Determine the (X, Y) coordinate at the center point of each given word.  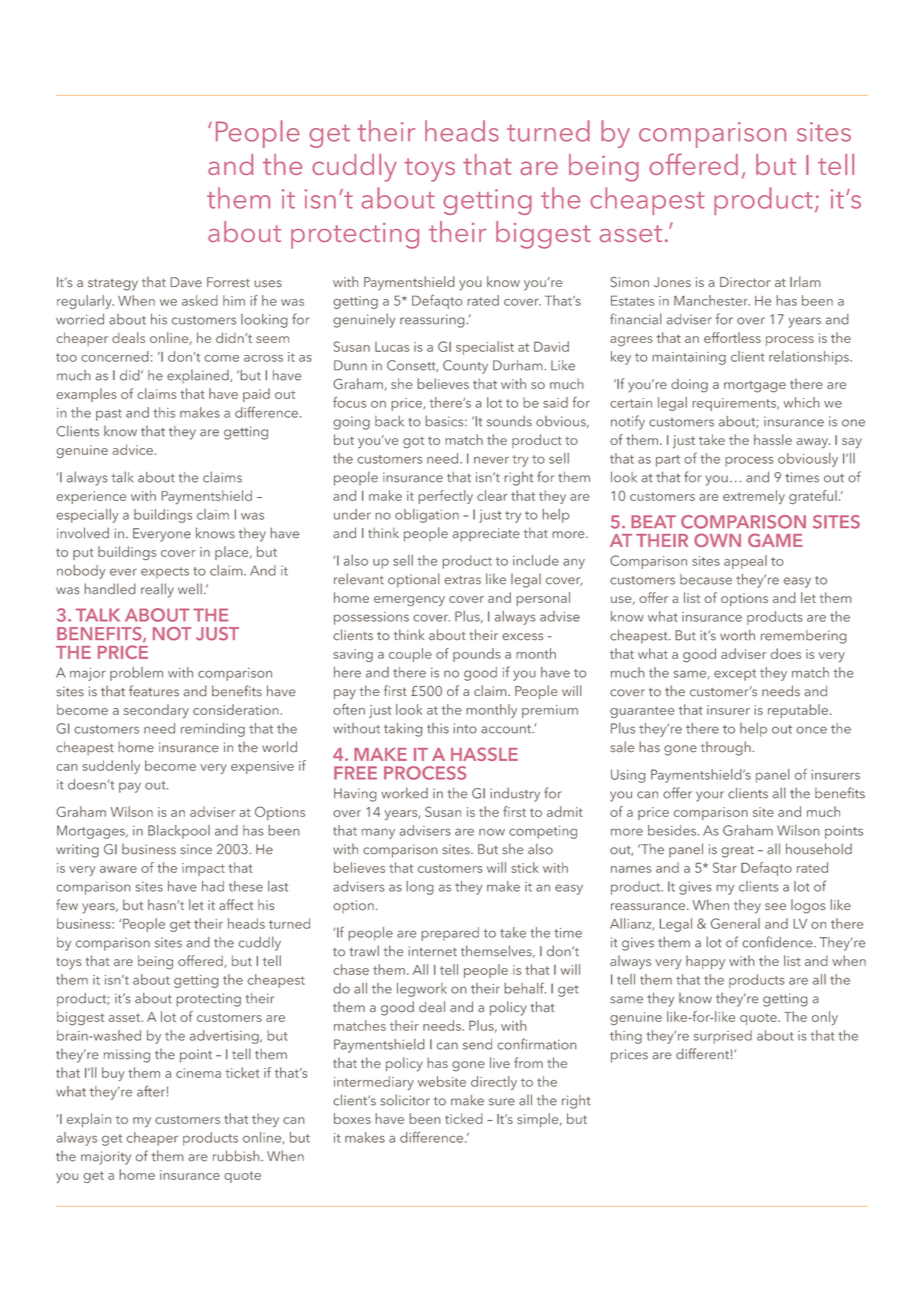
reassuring (433, 321)
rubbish (237, 1156)
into (465, 728)
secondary (156, 711)
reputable (798, 711)
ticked (464, 1118)
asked (200, 300)
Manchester (712, 300)
